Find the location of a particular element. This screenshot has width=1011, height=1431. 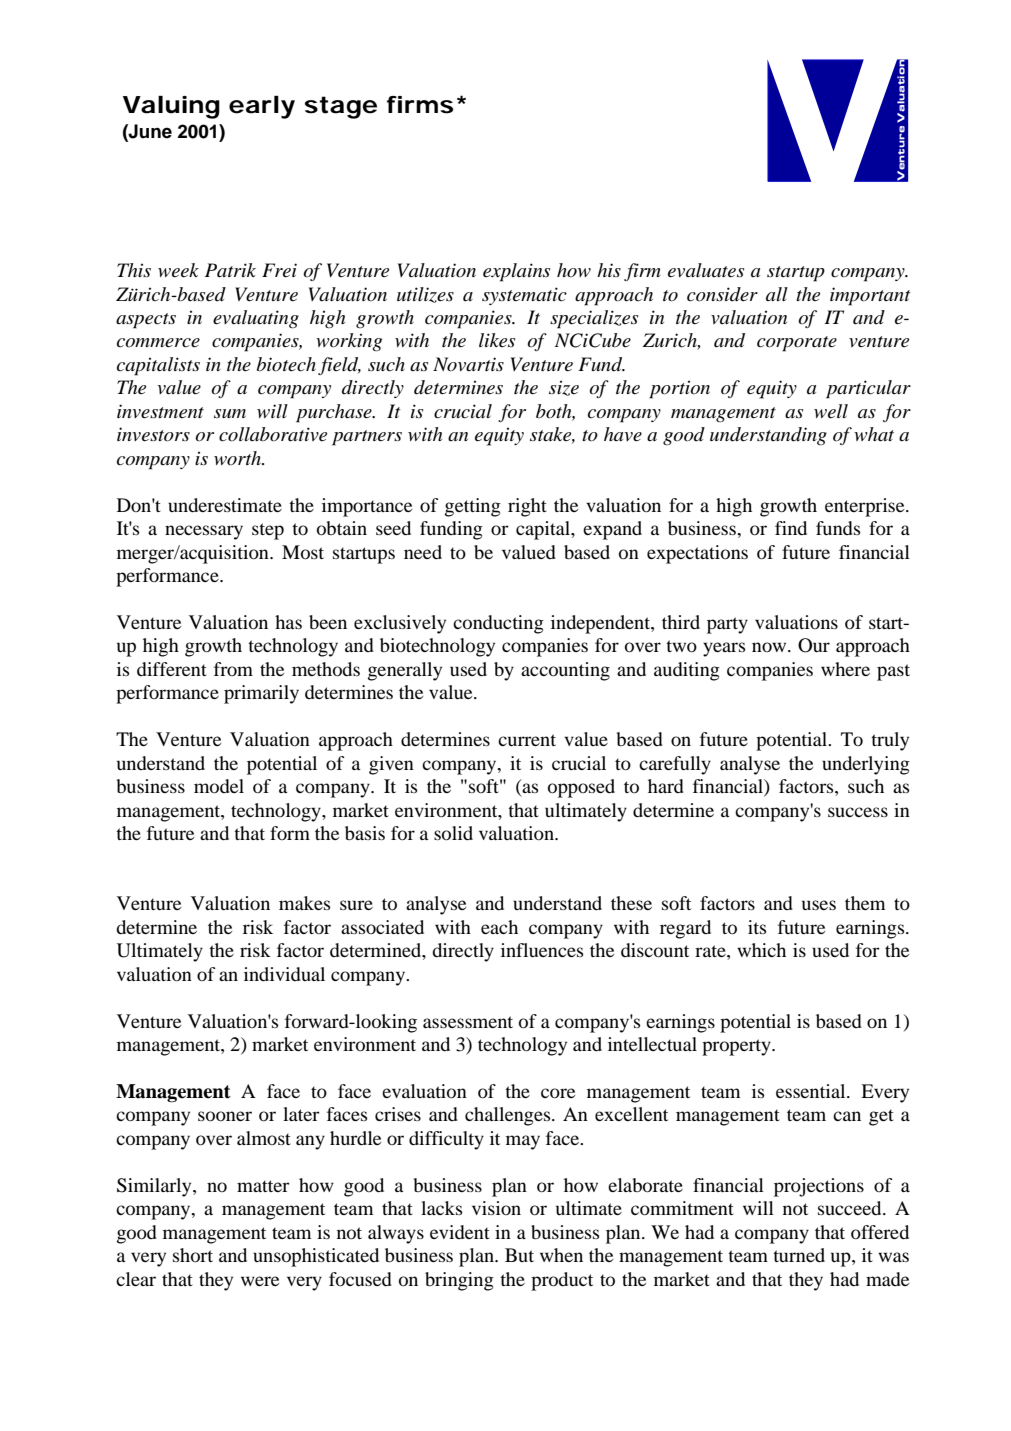

early is located at coordinates (262, 107).
